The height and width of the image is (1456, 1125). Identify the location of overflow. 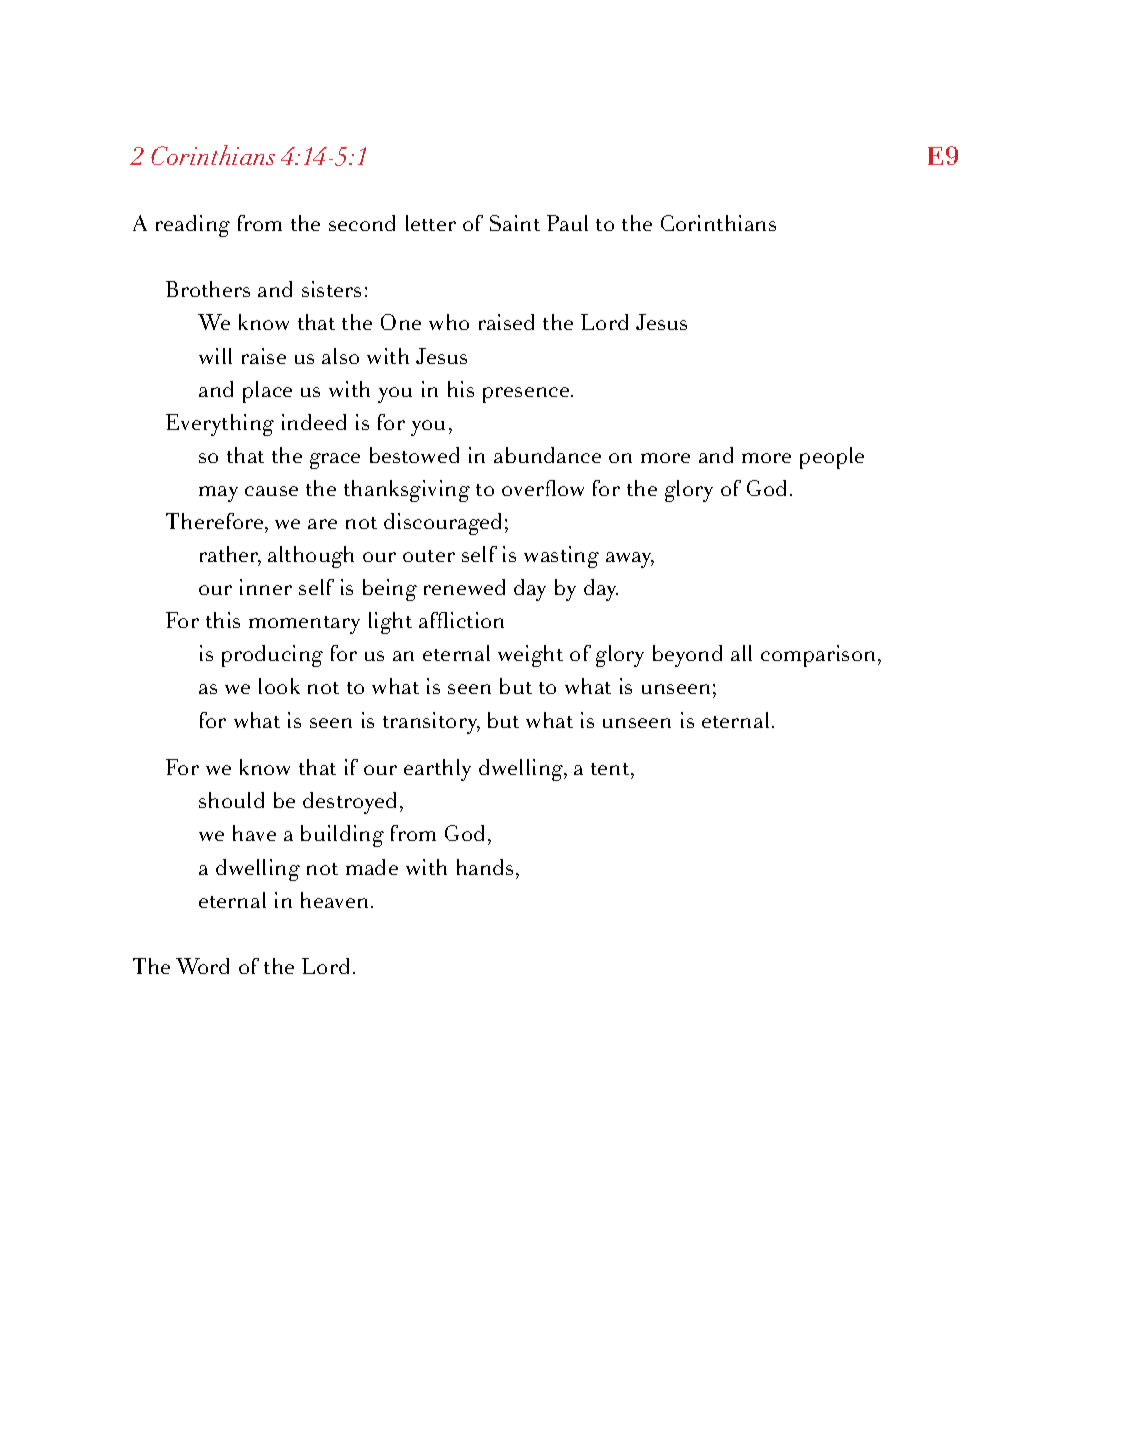
(543, 488).
